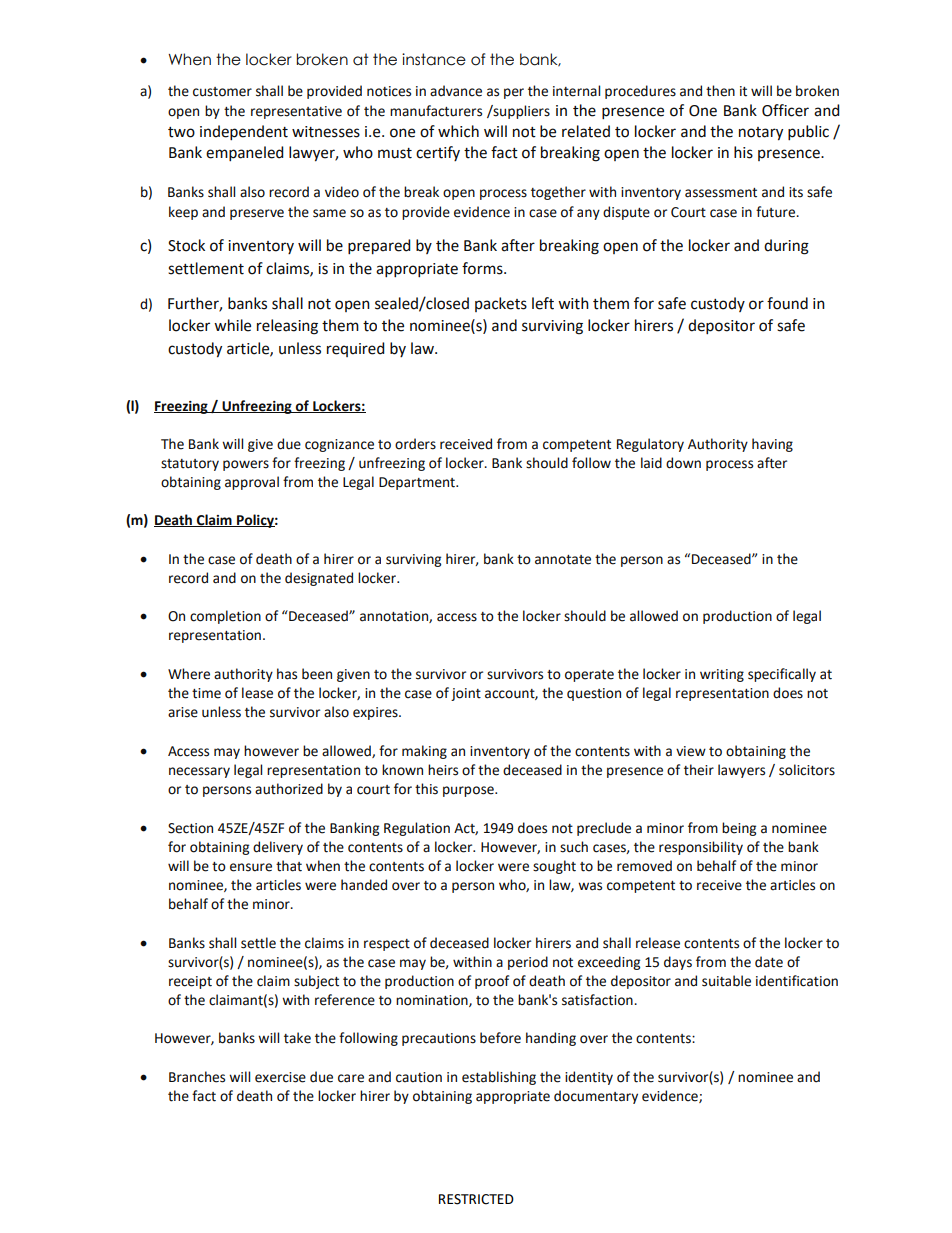 The height and width of the screenshot is (1233, 952). What do you see at coordinates (456, 91) in the screenshot?
I see `advance` at bounding box center [456, 91].
